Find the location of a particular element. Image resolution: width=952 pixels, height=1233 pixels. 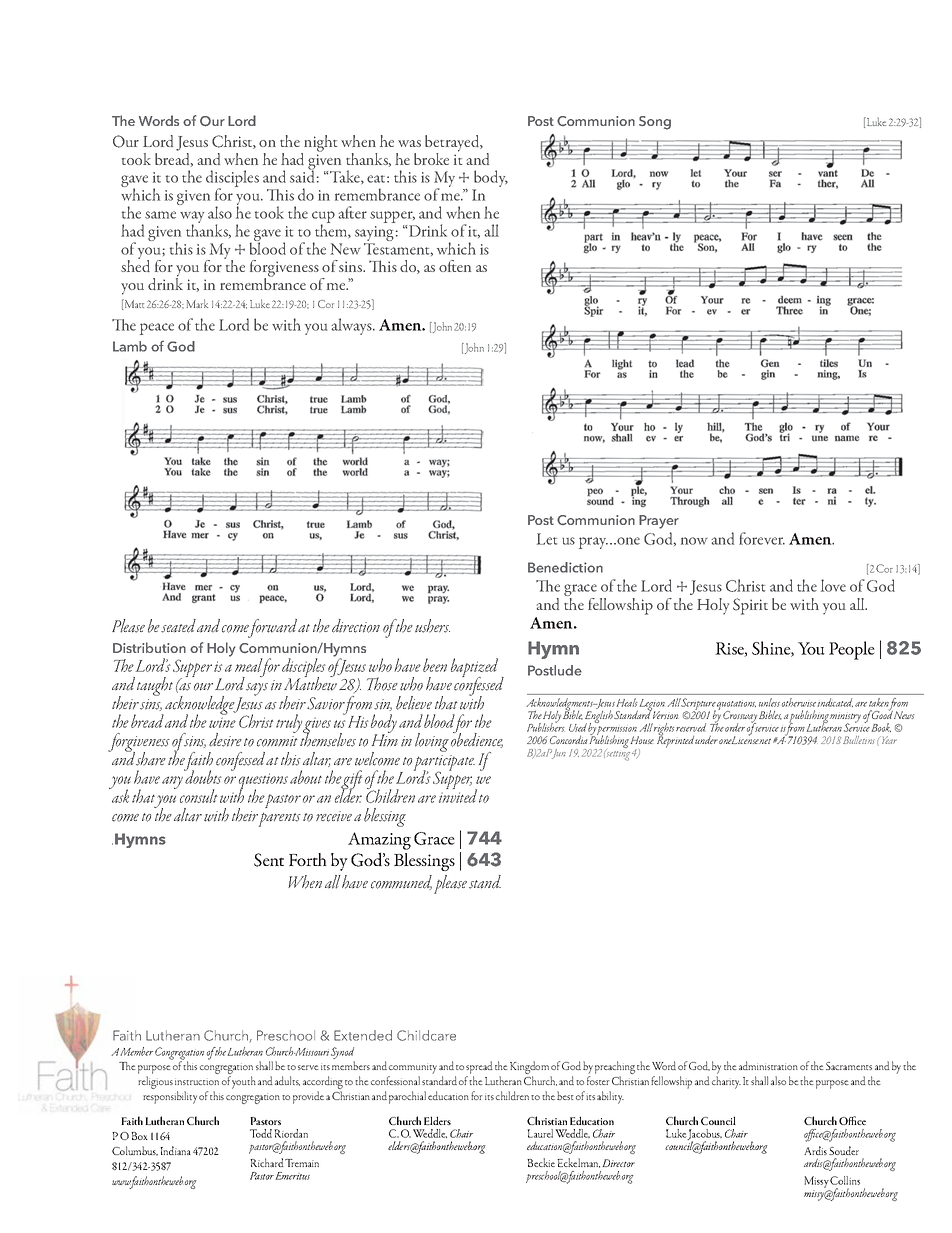

seated is located at coordinates (178, 626).
